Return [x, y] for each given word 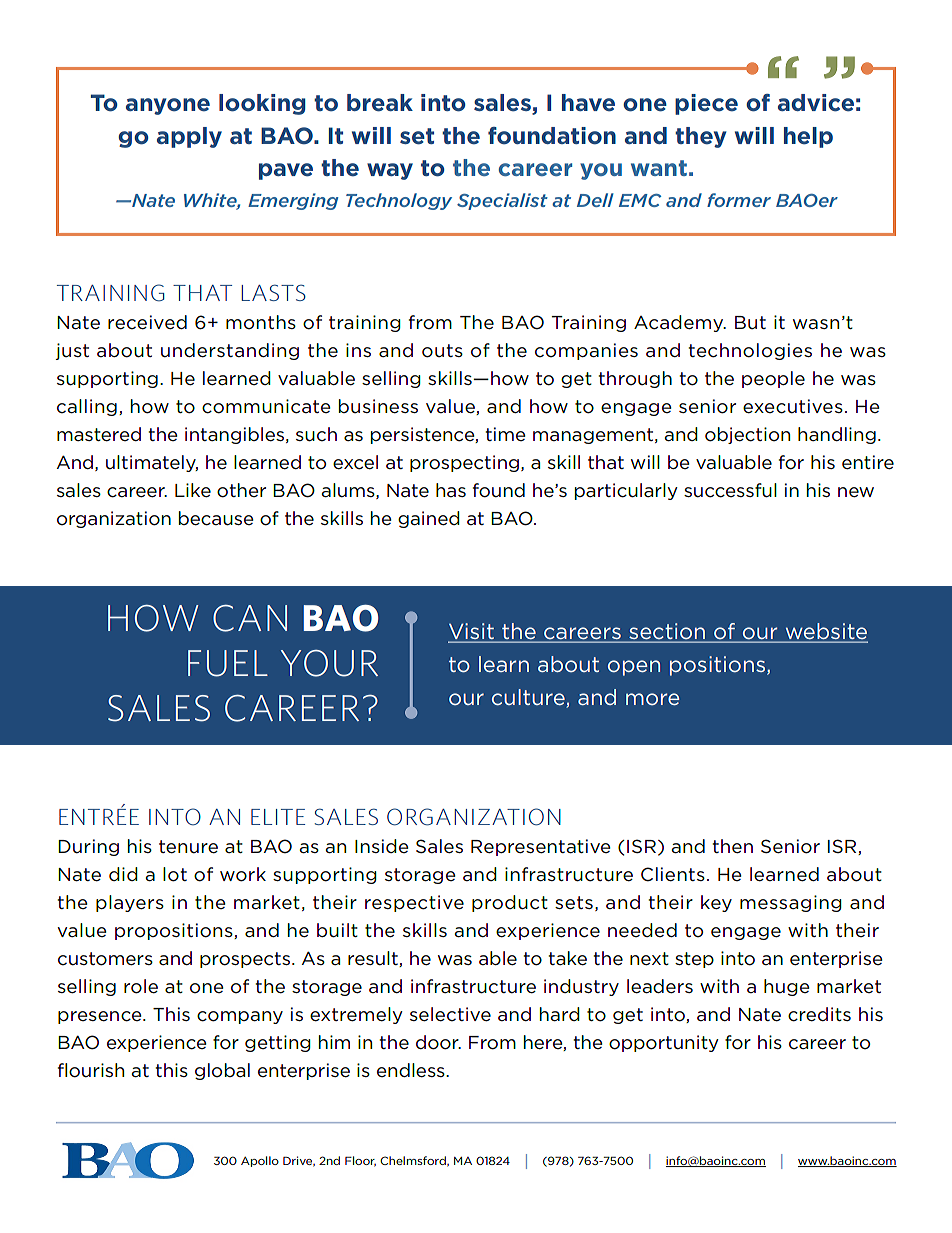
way [390, 171]
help [808, 137]
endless [412, 1070]
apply [189, 137]
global [222, 1071]
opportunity [664, 1043]
